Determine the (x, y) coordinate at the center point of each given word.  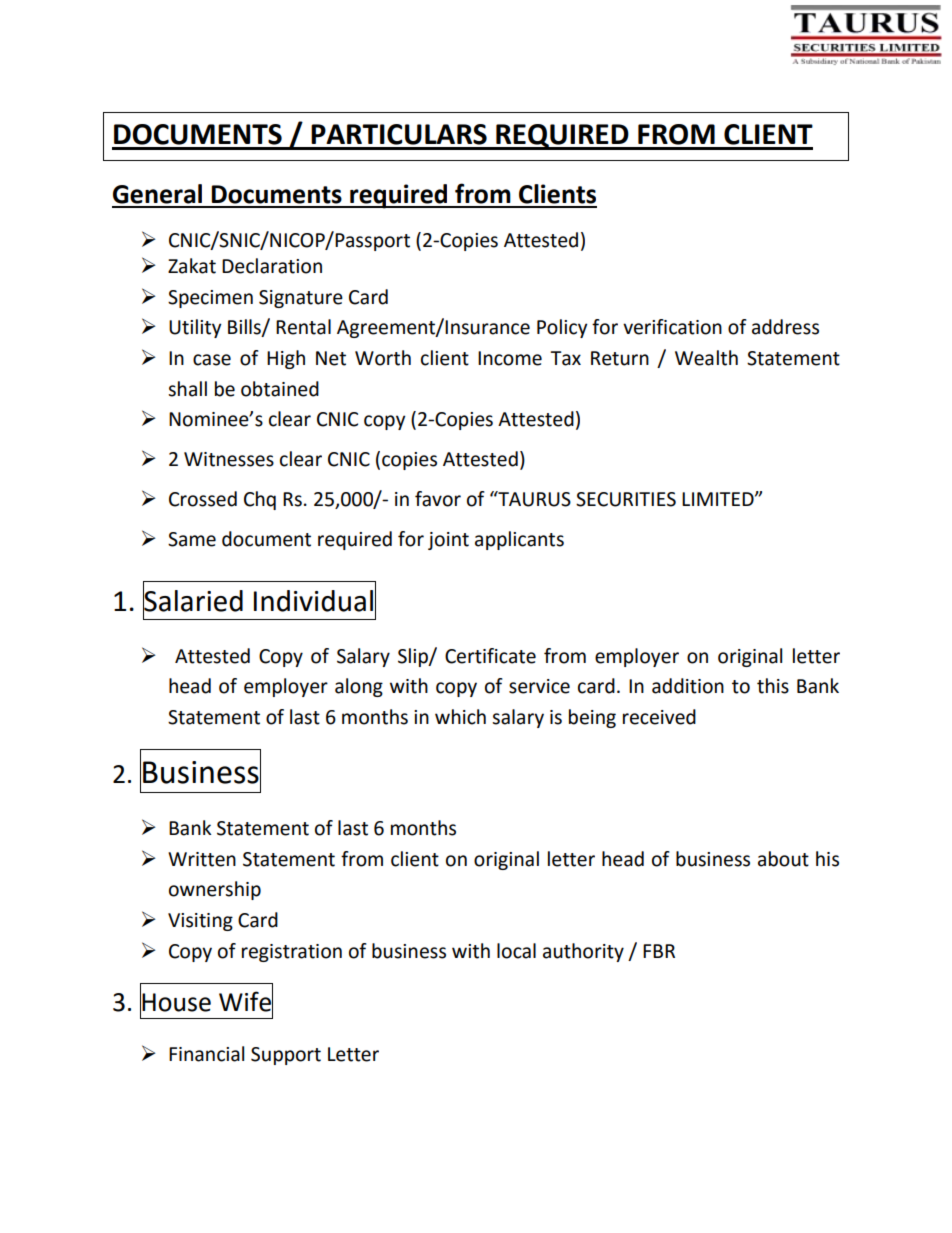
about (783, 859)
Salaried (193, 600)
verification (672, 327)
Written (202, 859)
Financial (206, 1054)
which (460, 717)
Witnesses (229, 459)
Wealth (706, 358)
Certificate (490, 656)
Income (510, 358)
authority (583, 952)
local (516, 951)
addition (688, 686)
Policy (562, 328)
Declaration (272, 266)
